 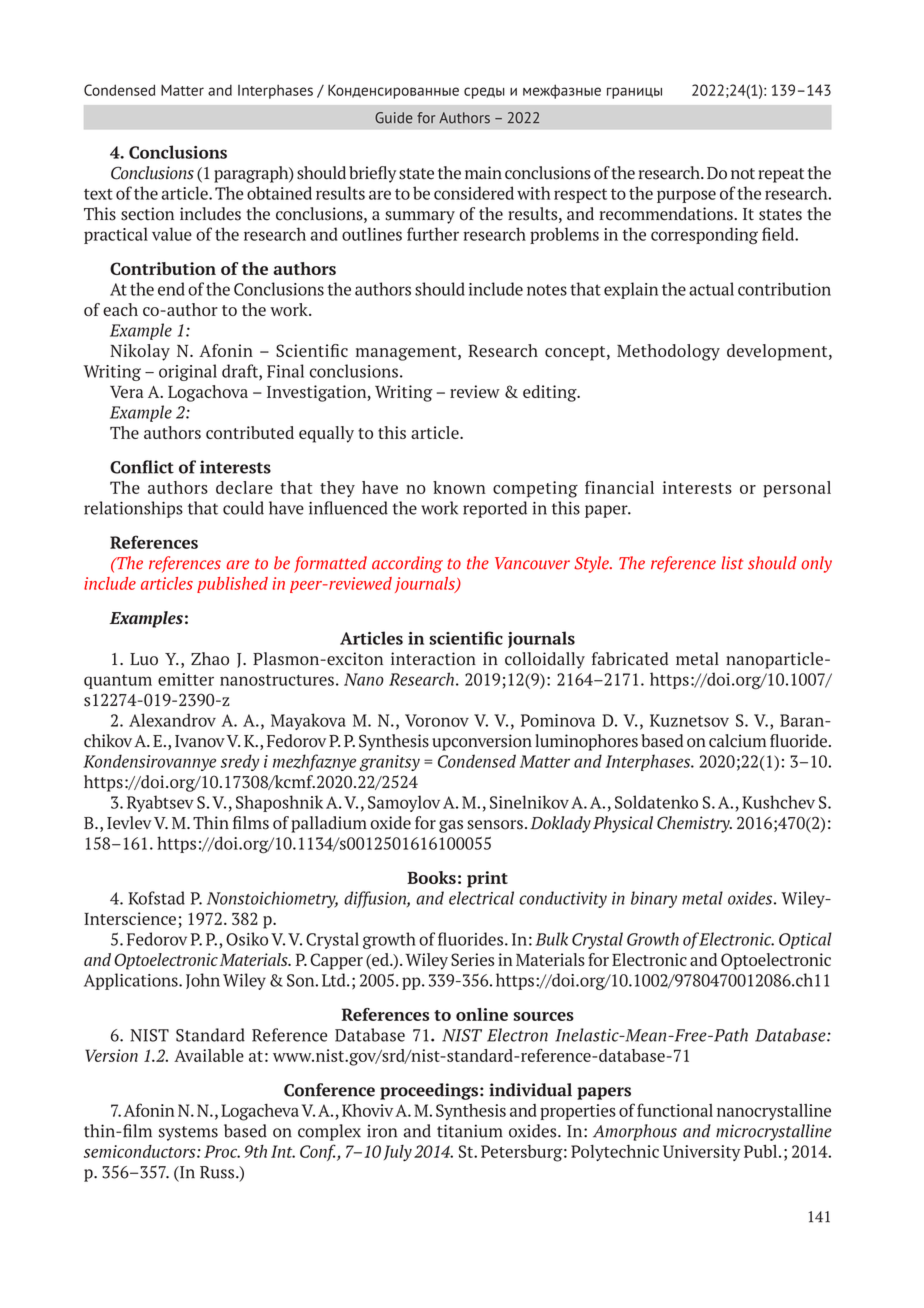 I want to click on Zhao, so click(x=210, y=659).
